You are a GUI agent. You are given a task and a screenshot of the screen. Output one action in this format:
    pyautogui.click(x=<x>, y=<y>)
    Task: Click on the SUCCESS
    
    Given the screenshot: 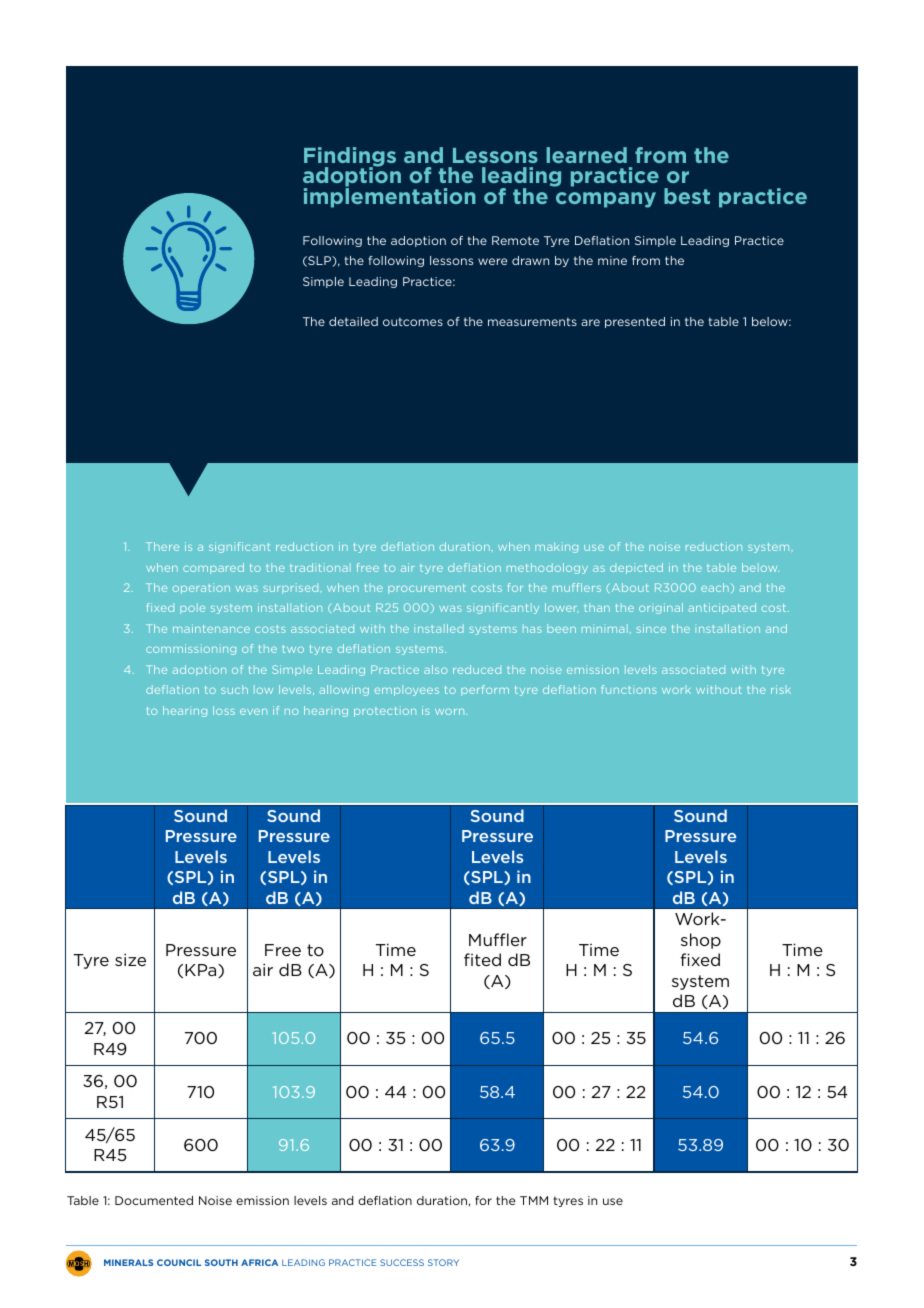 What is the action you would take?
    pyautogui.click(x=402, y=1262)
